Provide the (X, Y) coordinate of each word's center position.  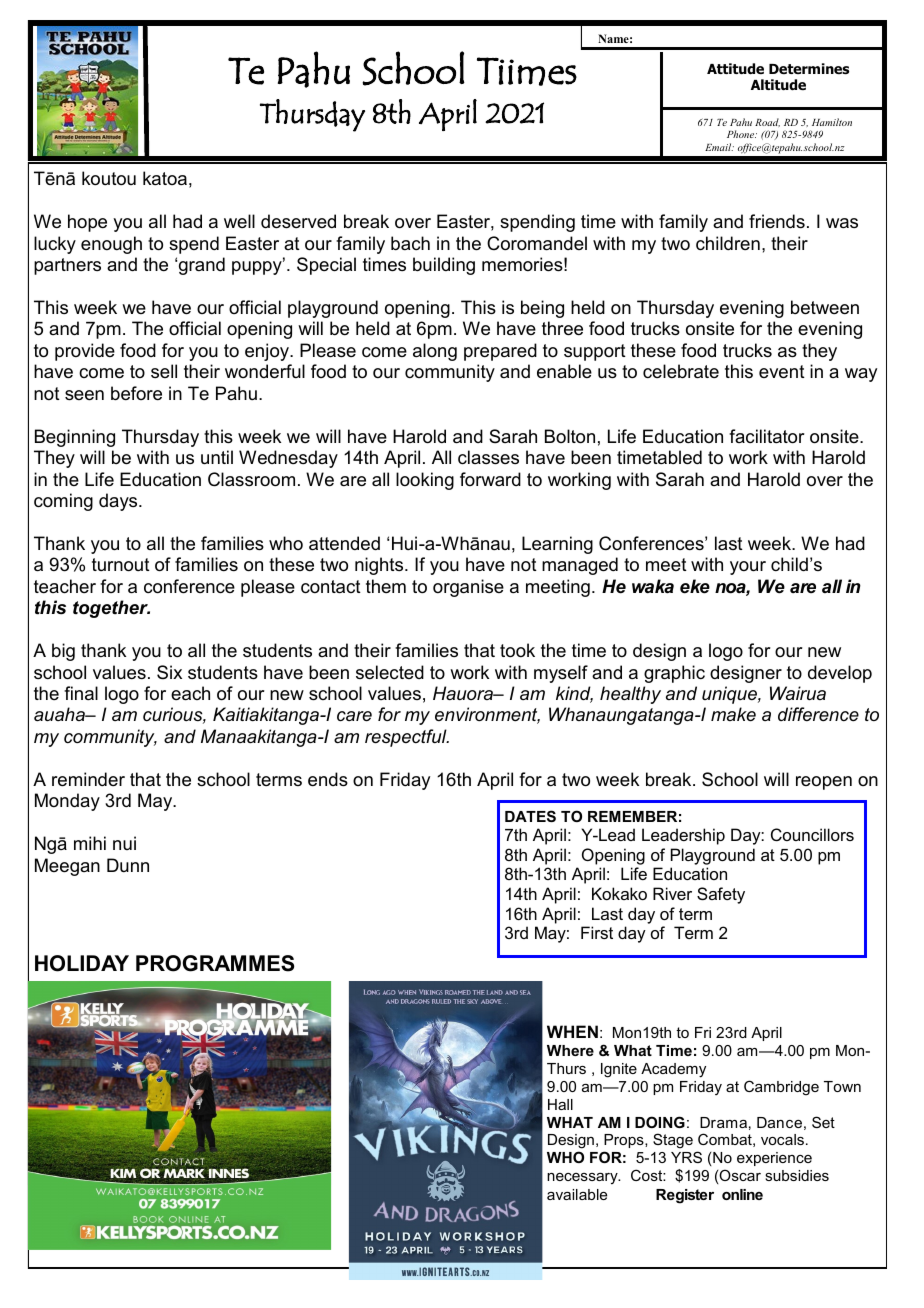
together (111, 609)
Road (767, 122)
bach (410, 243)
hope (87, 223)
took (517, 650)
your (748, 568)
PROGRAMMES (215, 963)
